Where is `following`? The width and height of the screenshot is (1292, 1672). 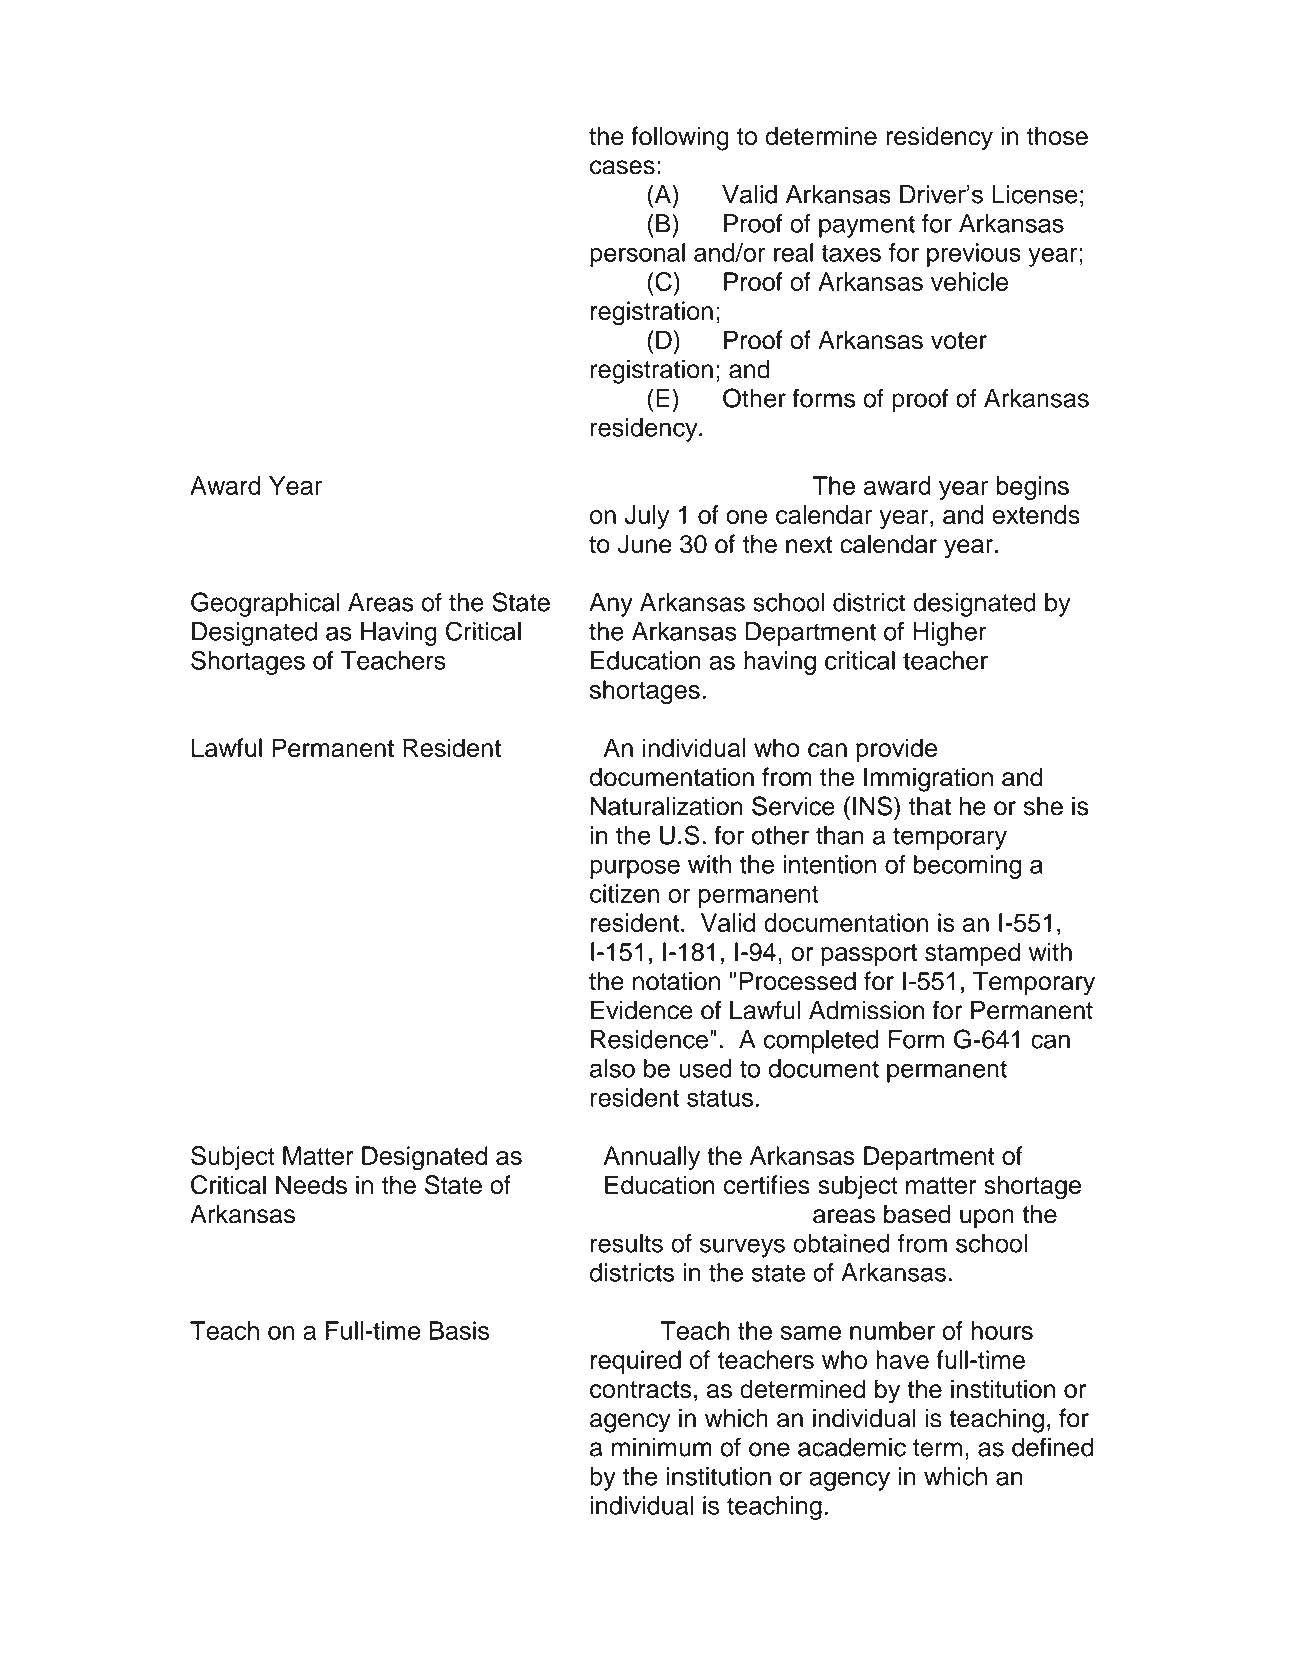
following is located at coordinates (680, 138).
